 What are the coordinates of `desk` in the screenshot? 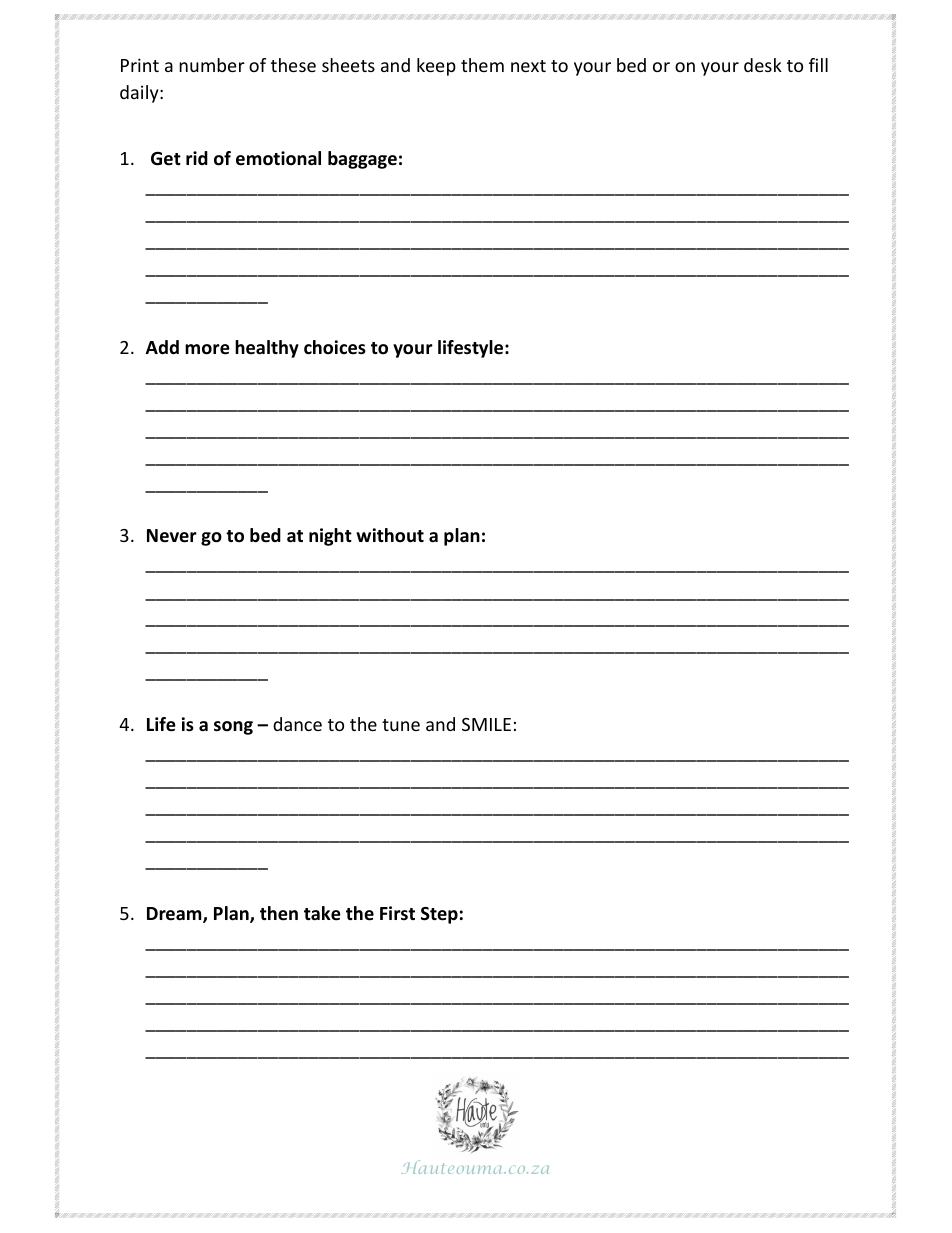 It's located at (763, 65).
